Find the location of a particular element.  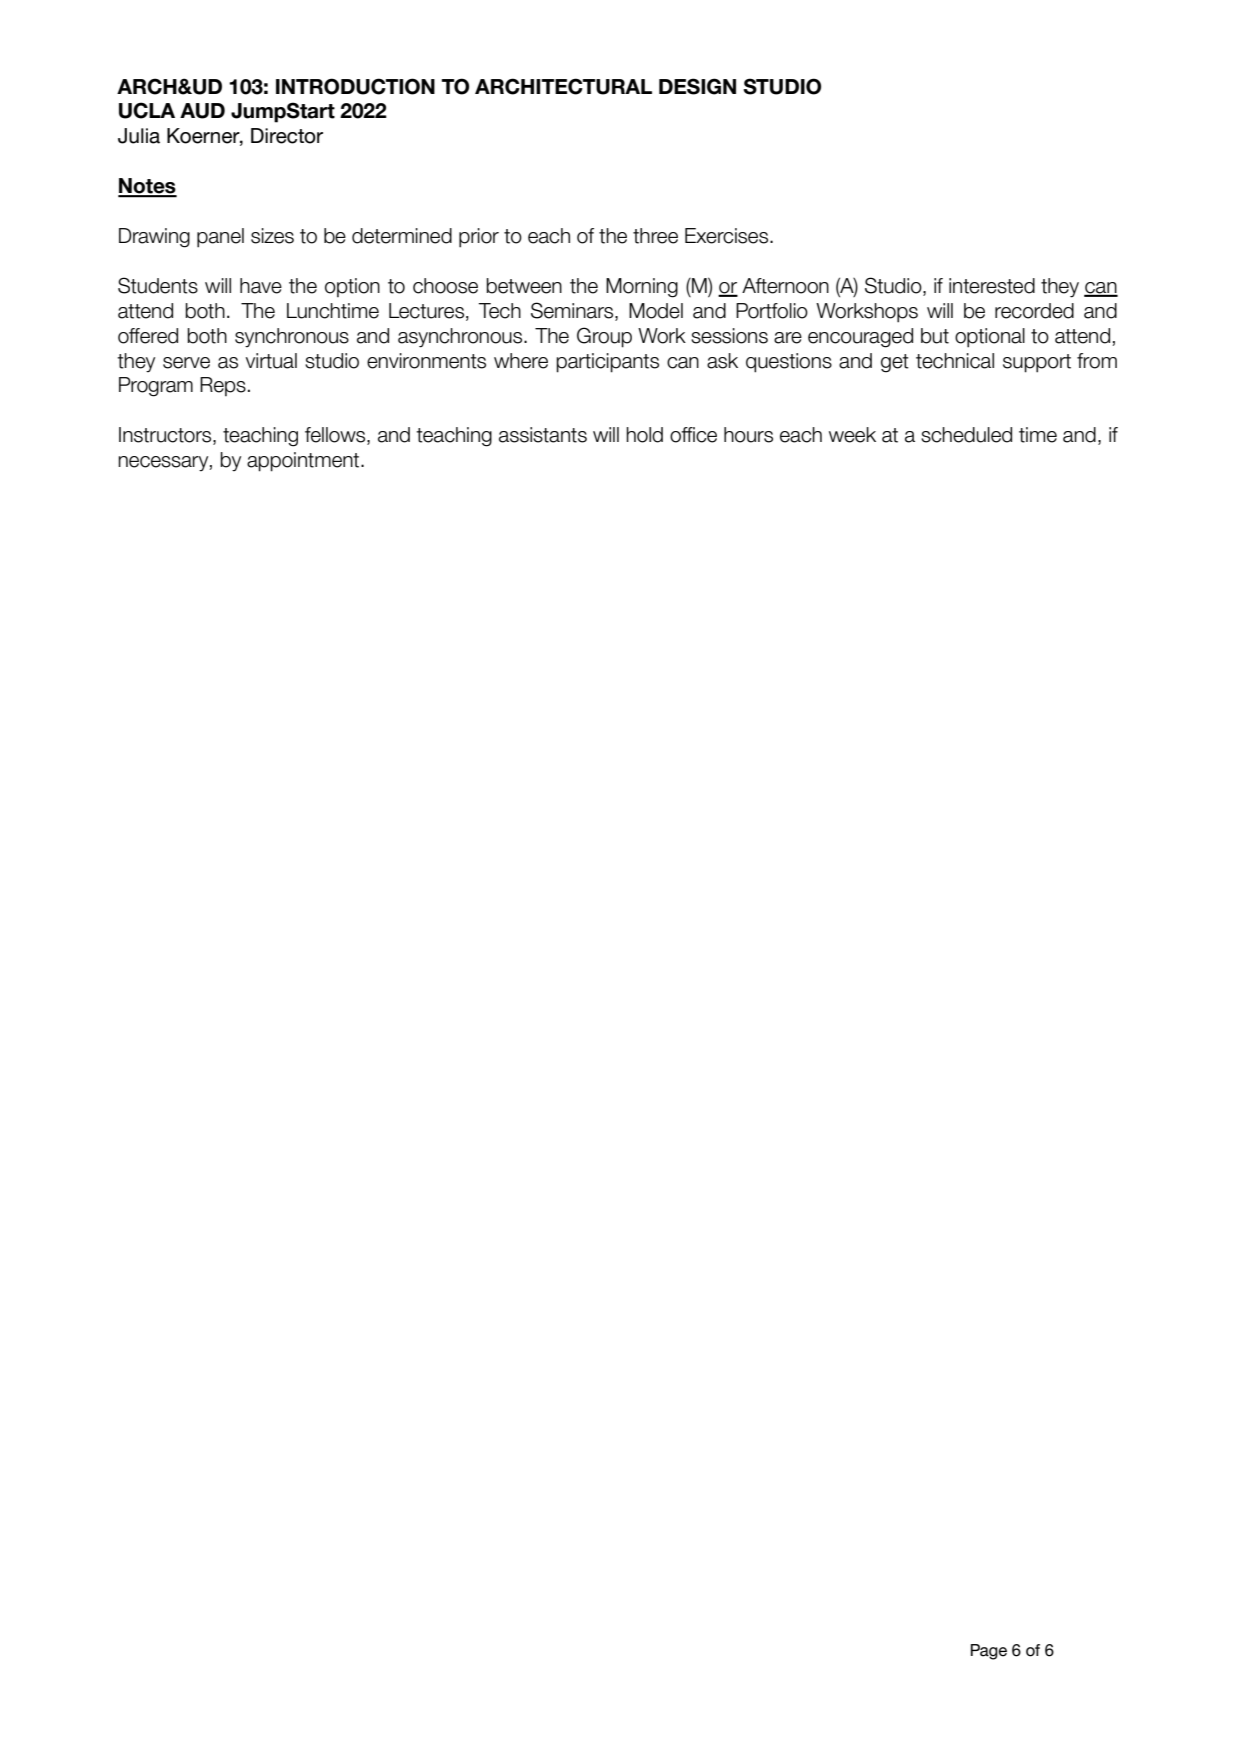

fellows is located at coordinates (336, 436).
